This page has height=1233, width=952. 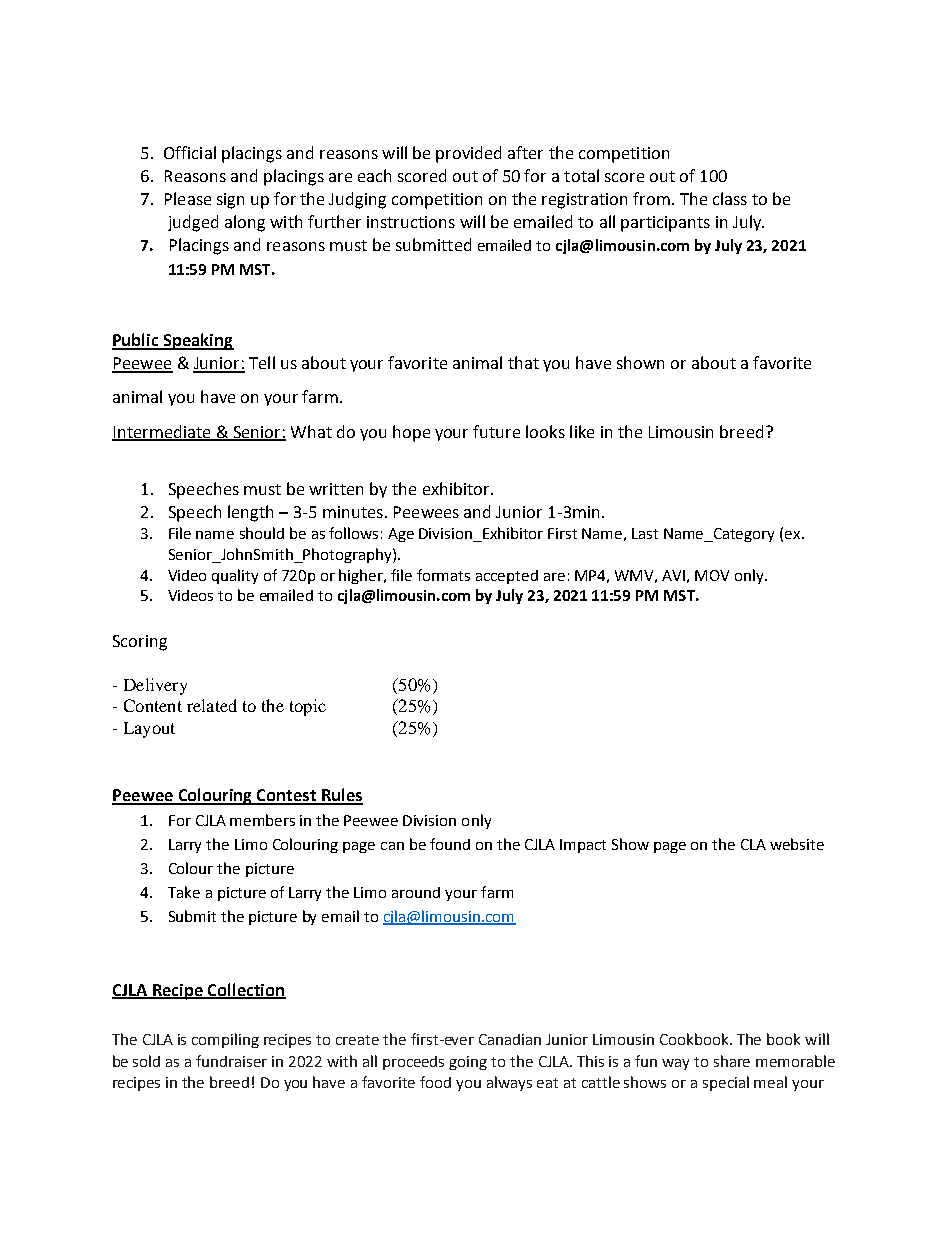 I want to click on going, so click(x=468, y=1063).
